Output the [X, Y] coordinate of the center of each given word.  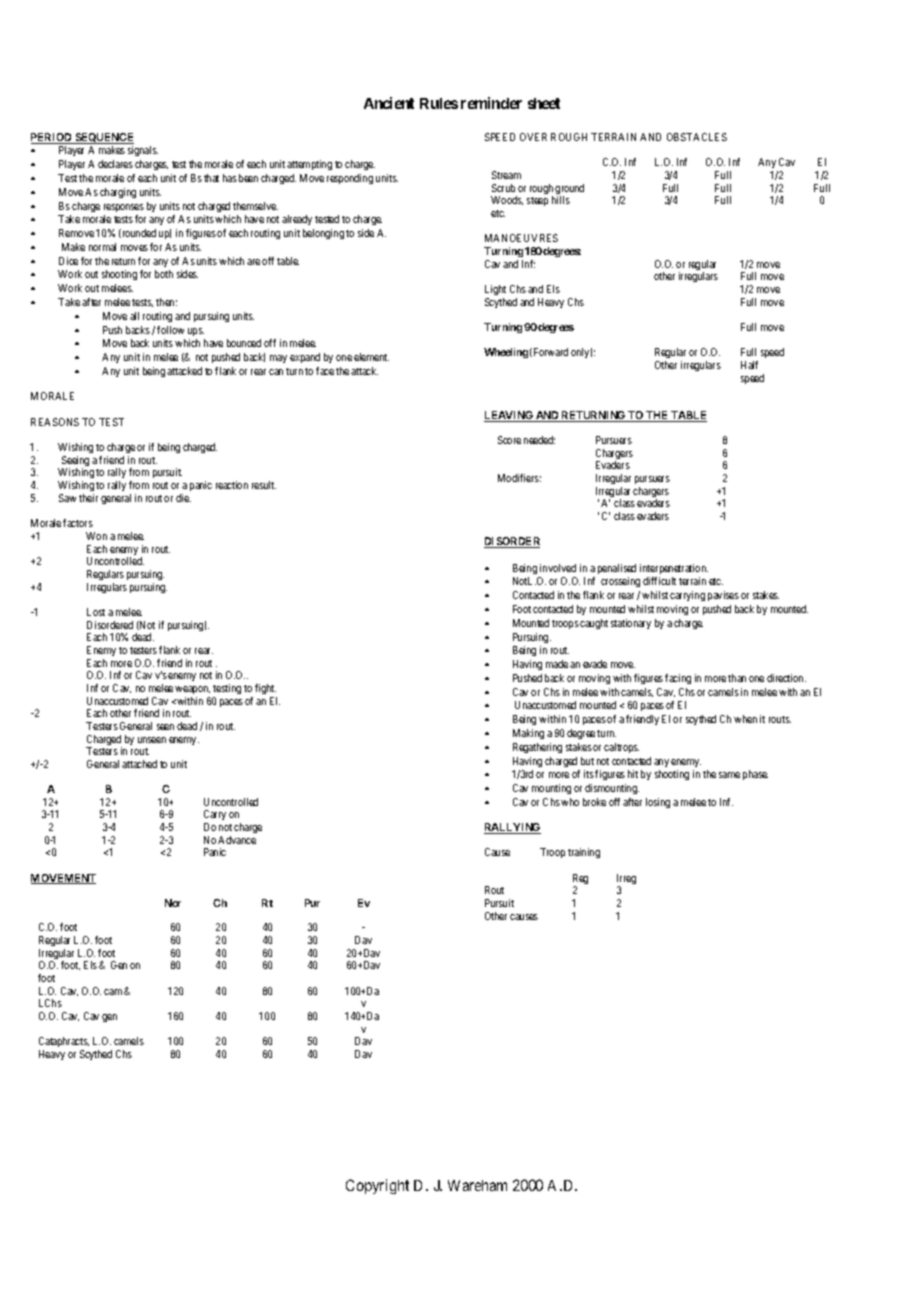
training [584, 853]
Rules [439, 103]
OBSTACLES [697, 137]
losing [658, 803]
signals [143, 151]
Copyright [377, 1186]
